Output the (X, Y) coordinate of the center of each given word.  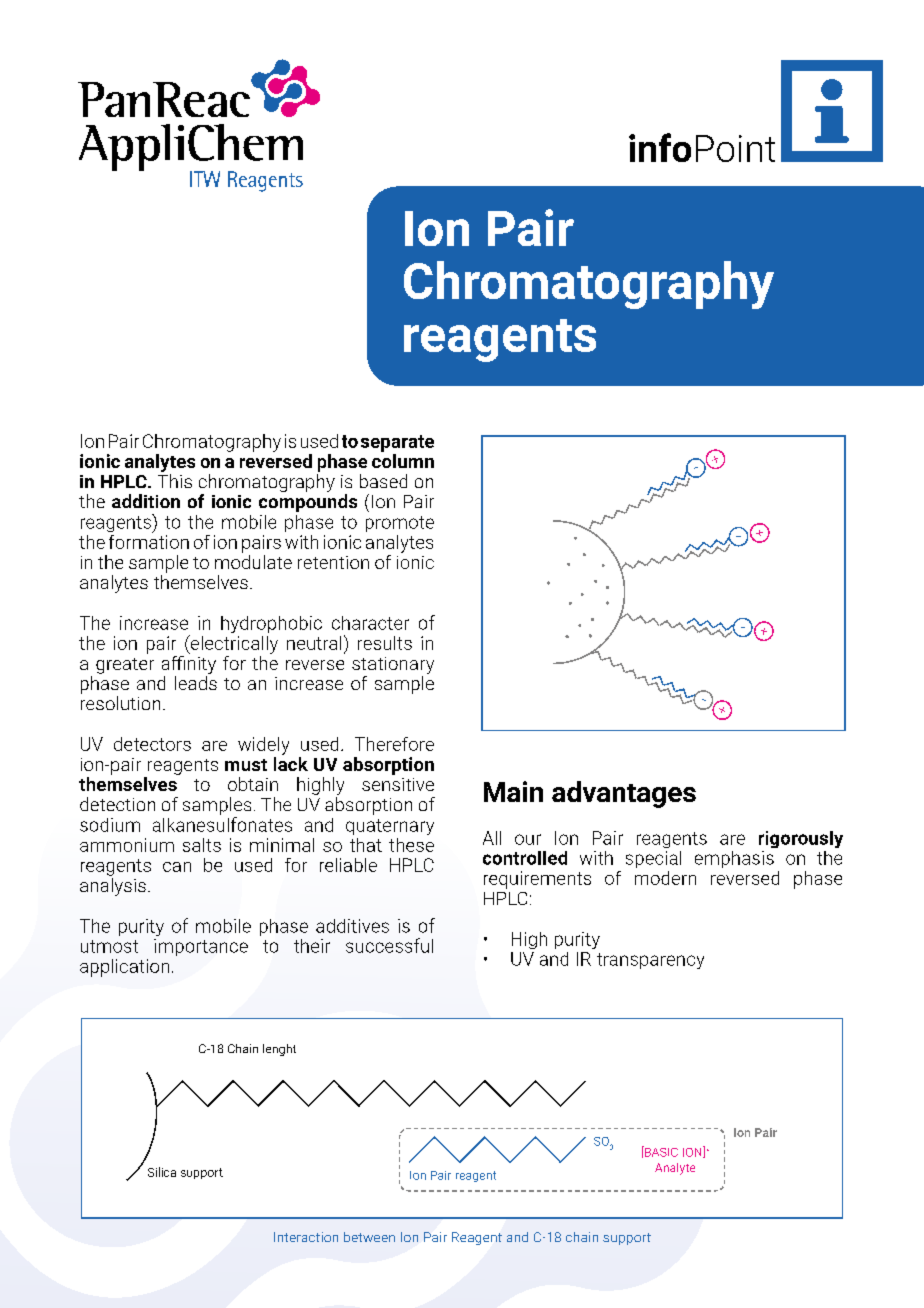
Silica (162, 1172)
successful (389, 945)
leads (196, 683)
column (403, 461)
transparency (650, 961)
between (369, 1237)
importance (201, 947)
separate (397, 443)
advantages (624, 794)
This (175, 481)
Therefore (394, 744)
